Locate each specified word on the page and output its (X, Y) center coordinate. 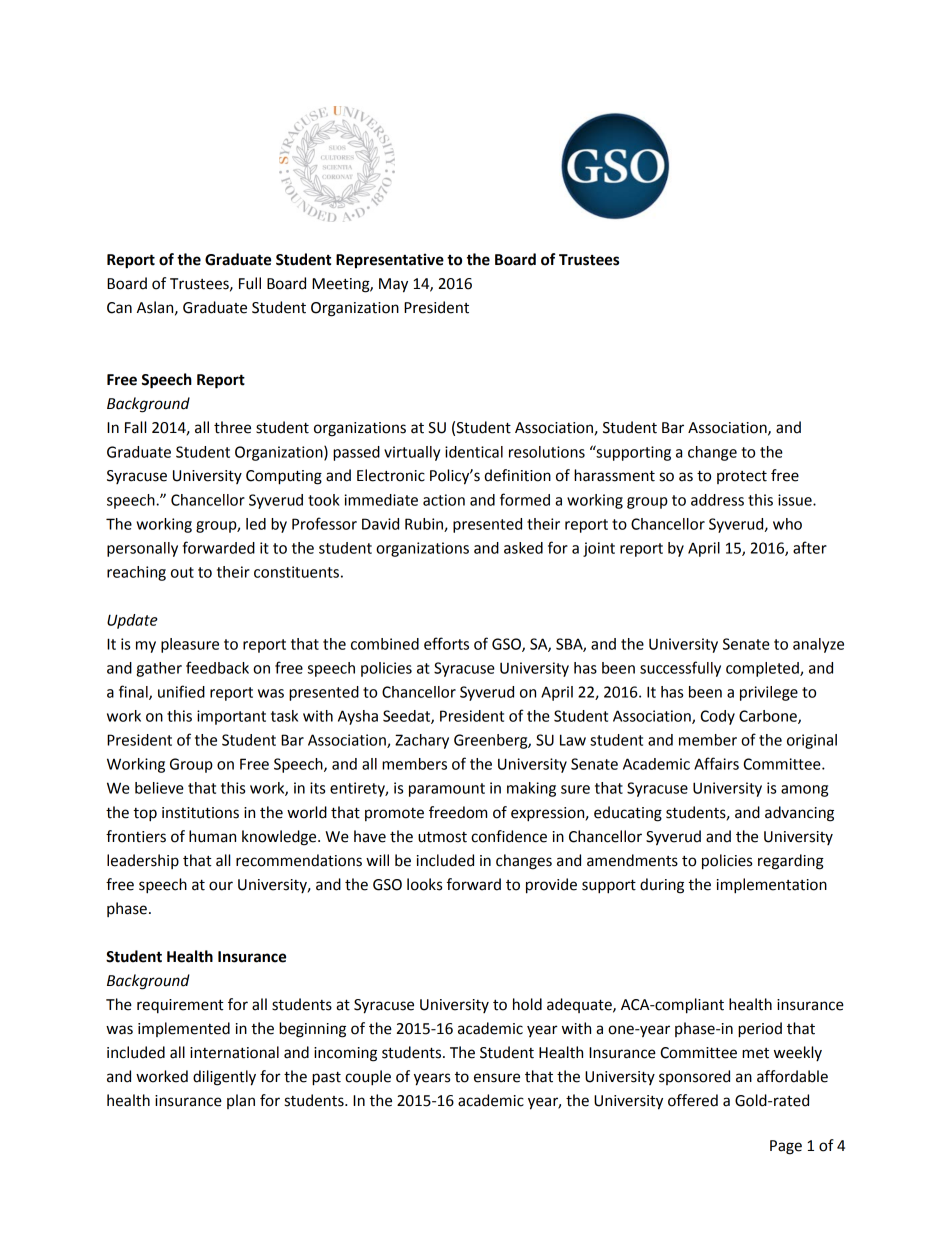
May (393, 285)
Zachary (422, 741)
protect (742, 477)
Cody (717, 717)
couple (368, 1078)
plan (241, 1101)
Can (119, 308)
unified (181, 691)
